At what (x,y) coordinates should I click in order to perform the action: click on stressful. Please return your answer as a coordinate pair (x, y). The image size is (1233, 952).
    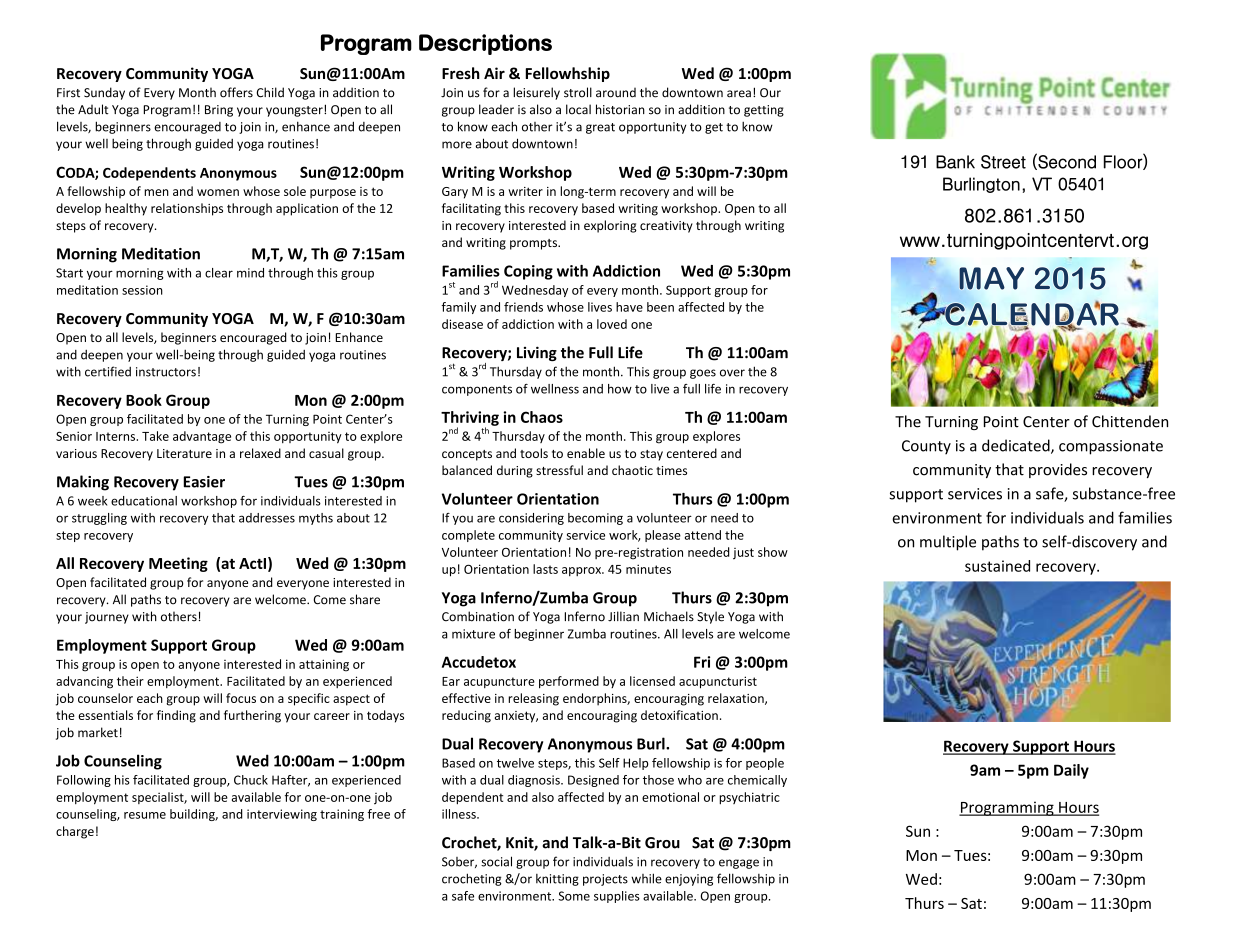
    Looking at the image, I should click on (559, 470).
